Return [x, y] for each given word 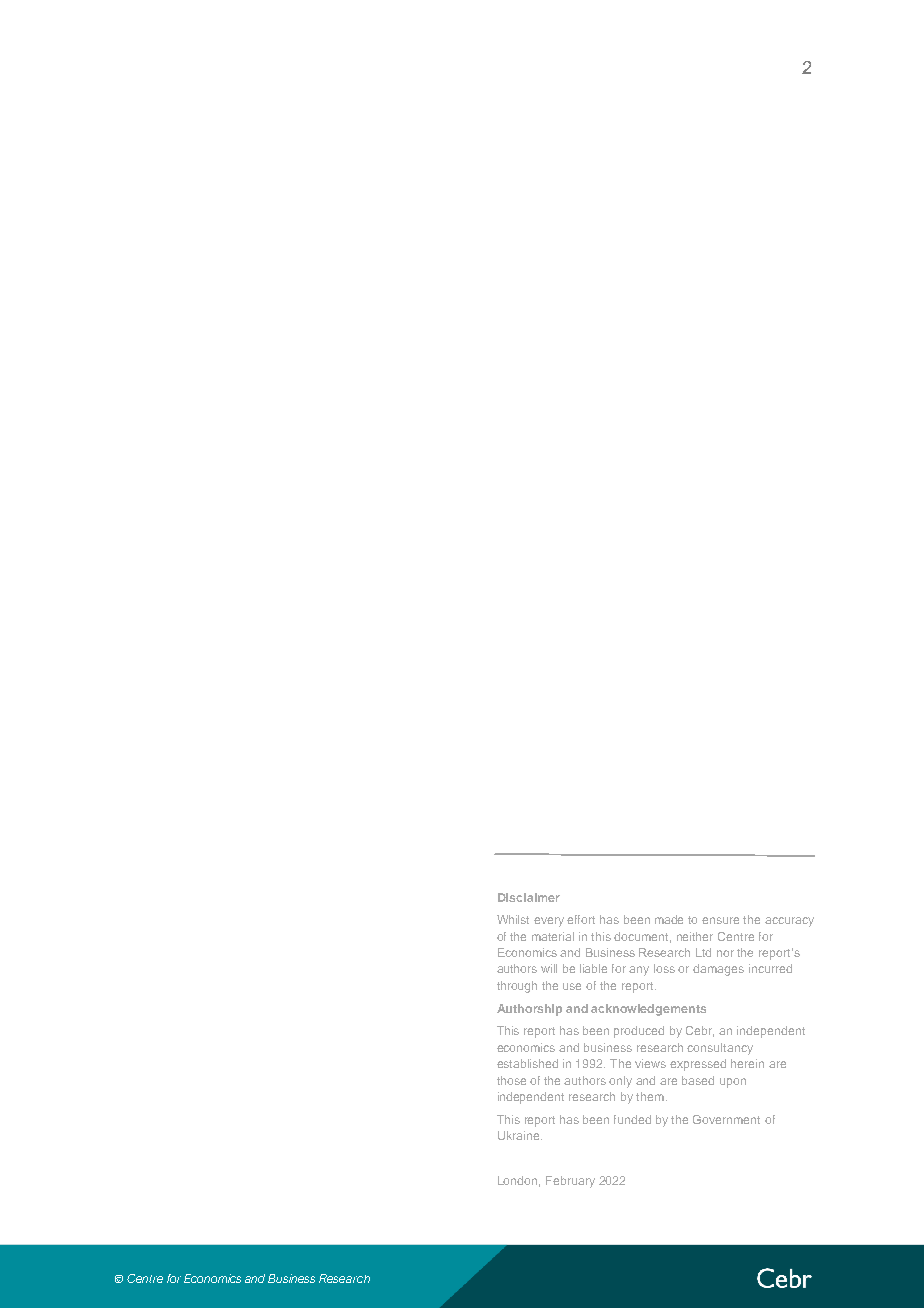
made [669, 919]
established [527, 1063]
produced [639, 1032]
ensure [720, 920]
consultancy [720, 1049]
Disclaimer [529, 897]
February [570, 1182]
